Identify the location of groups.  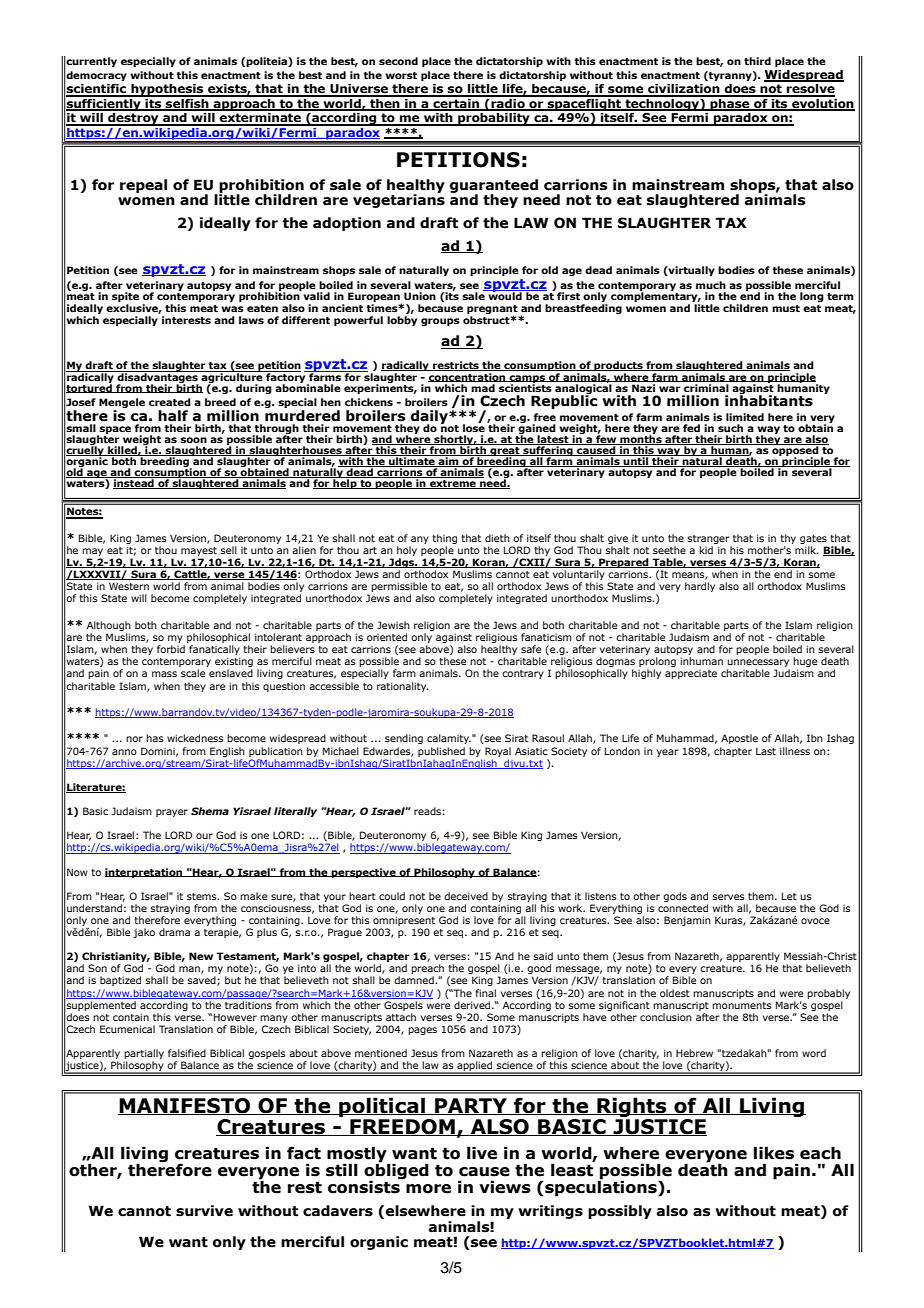
(440, 322).
